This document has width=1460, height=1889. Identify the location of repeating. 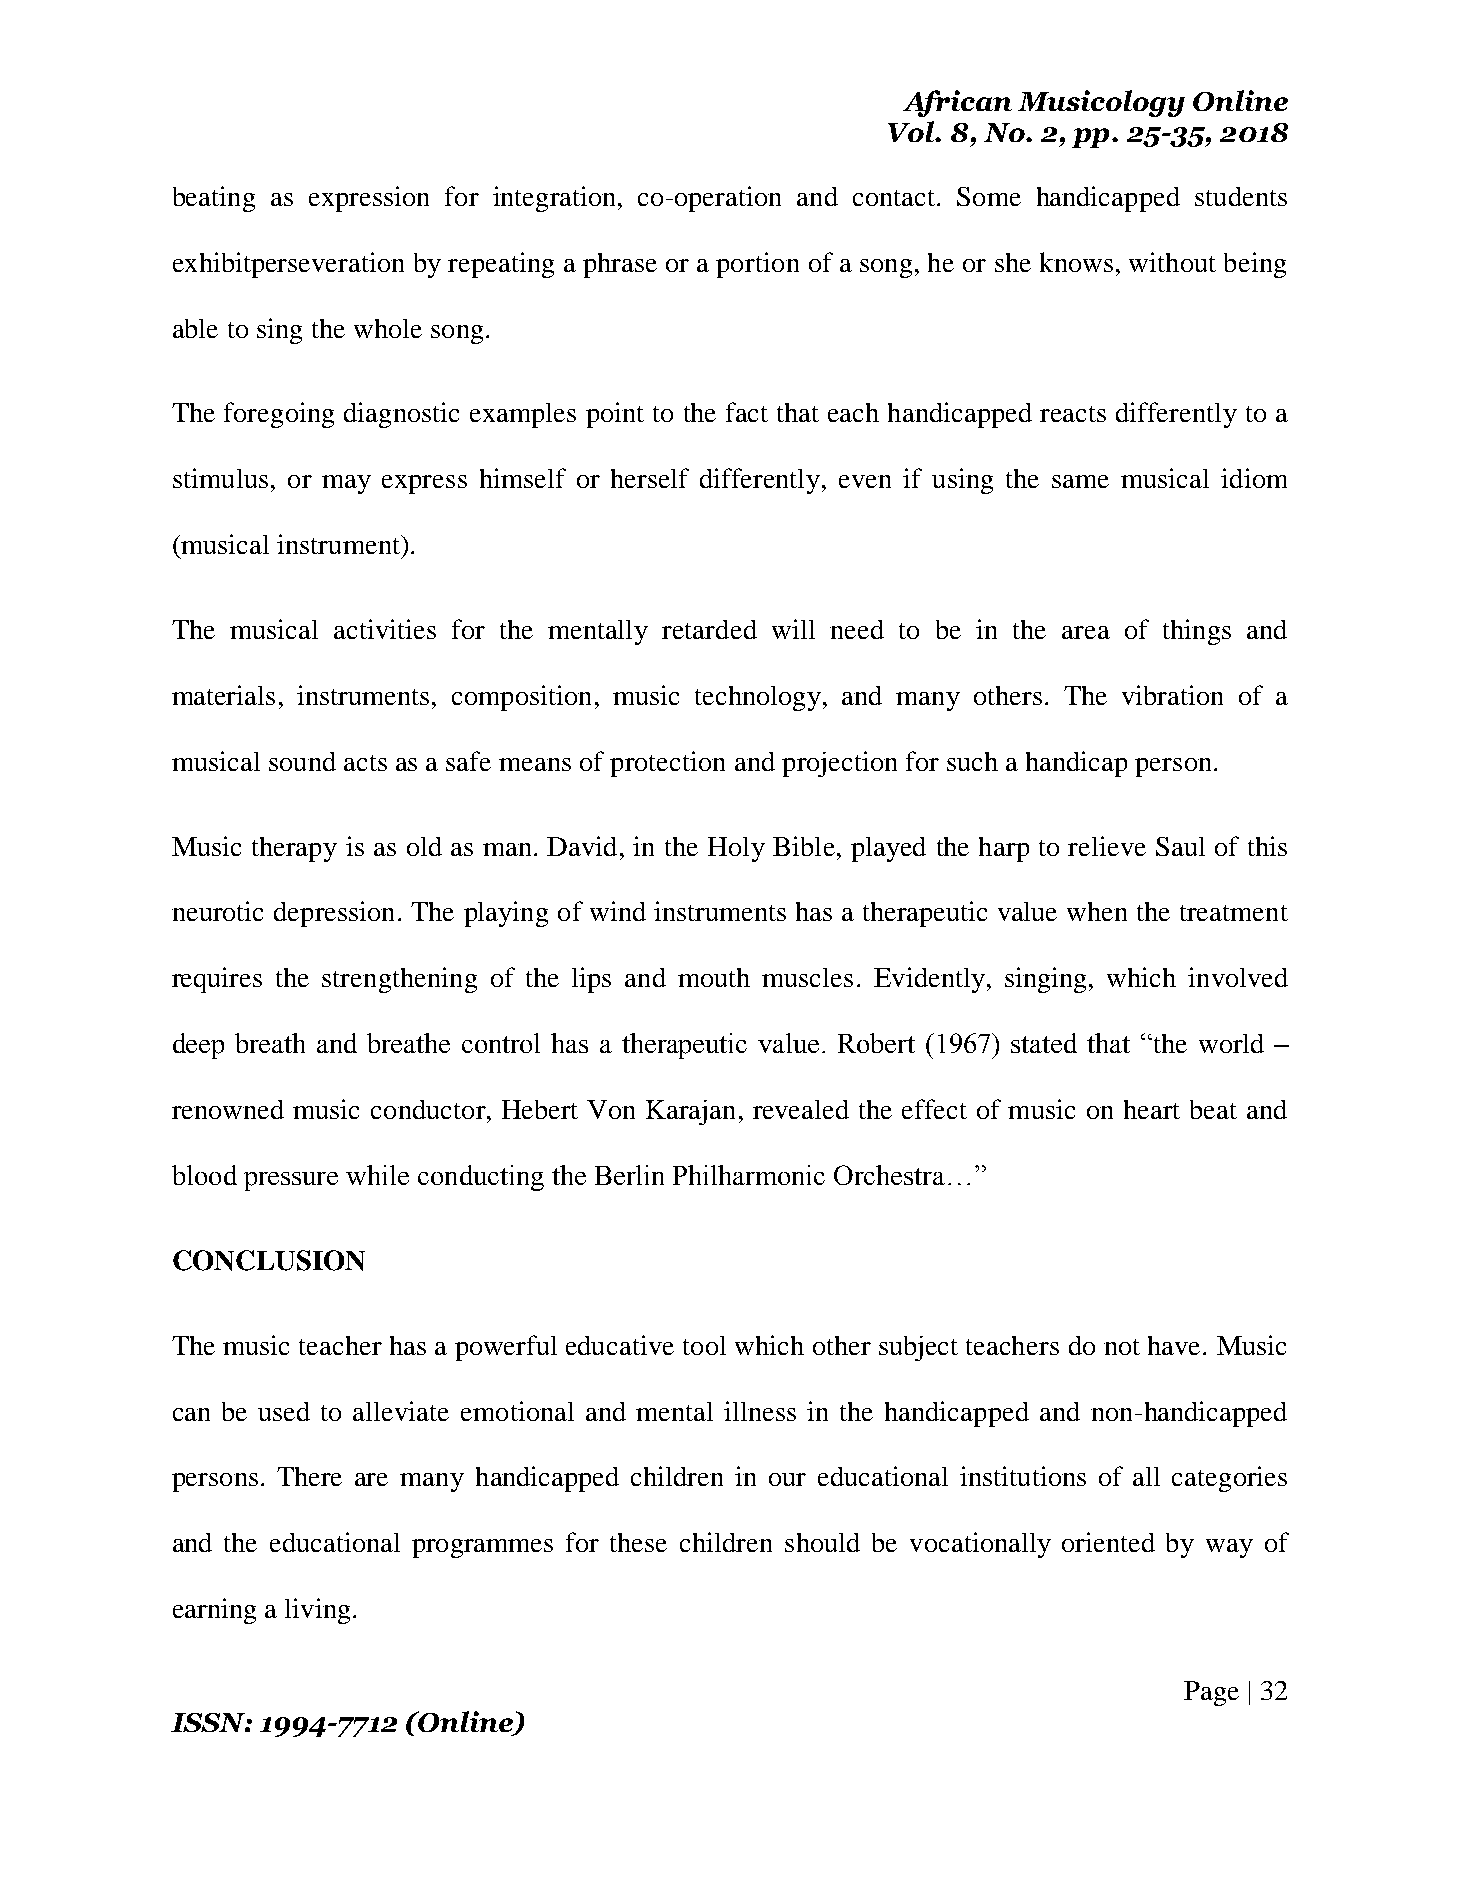
(501, 265).
